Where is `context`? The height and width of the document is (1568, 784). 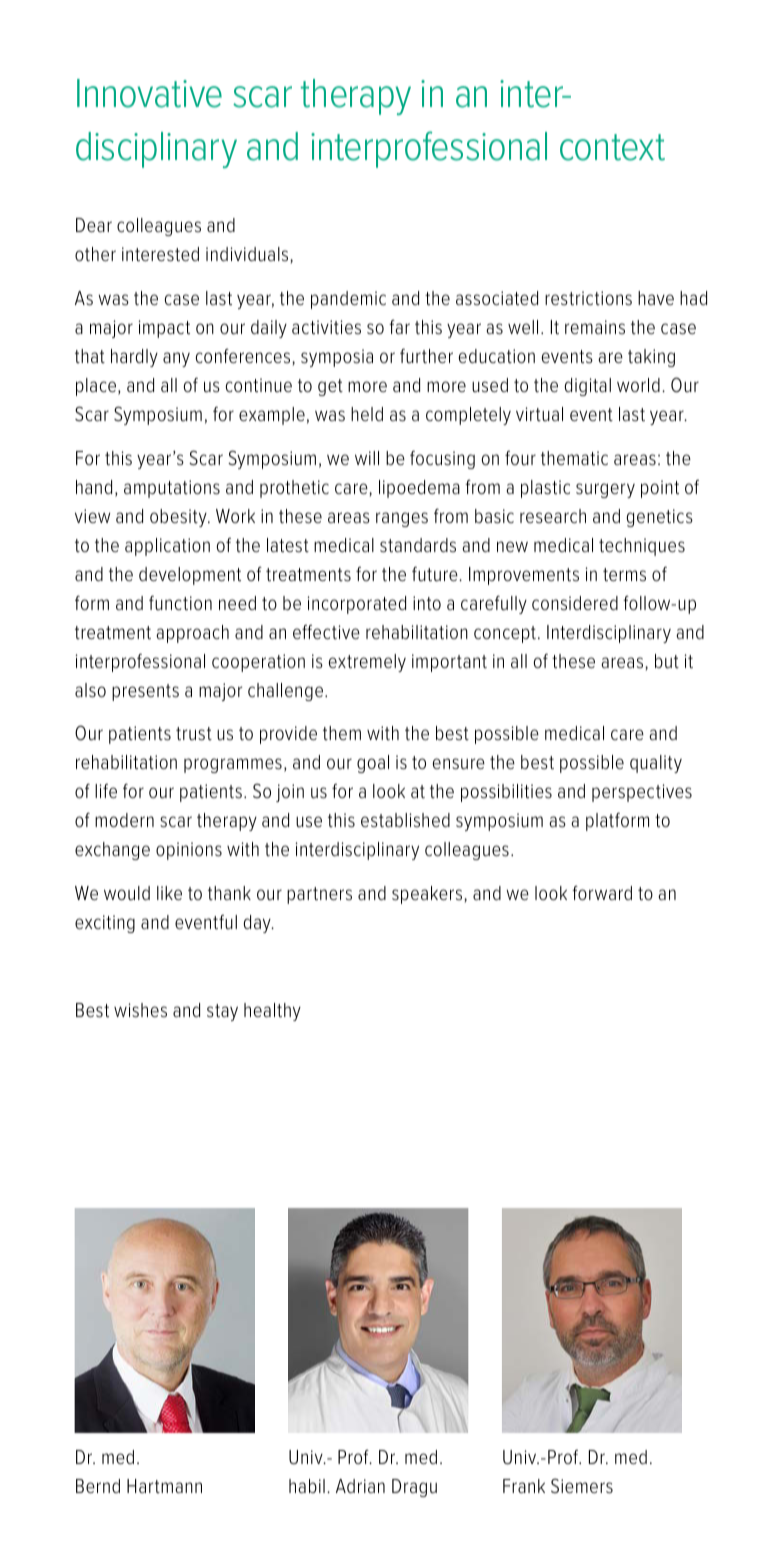 context is located at coordinates (612, 147).
